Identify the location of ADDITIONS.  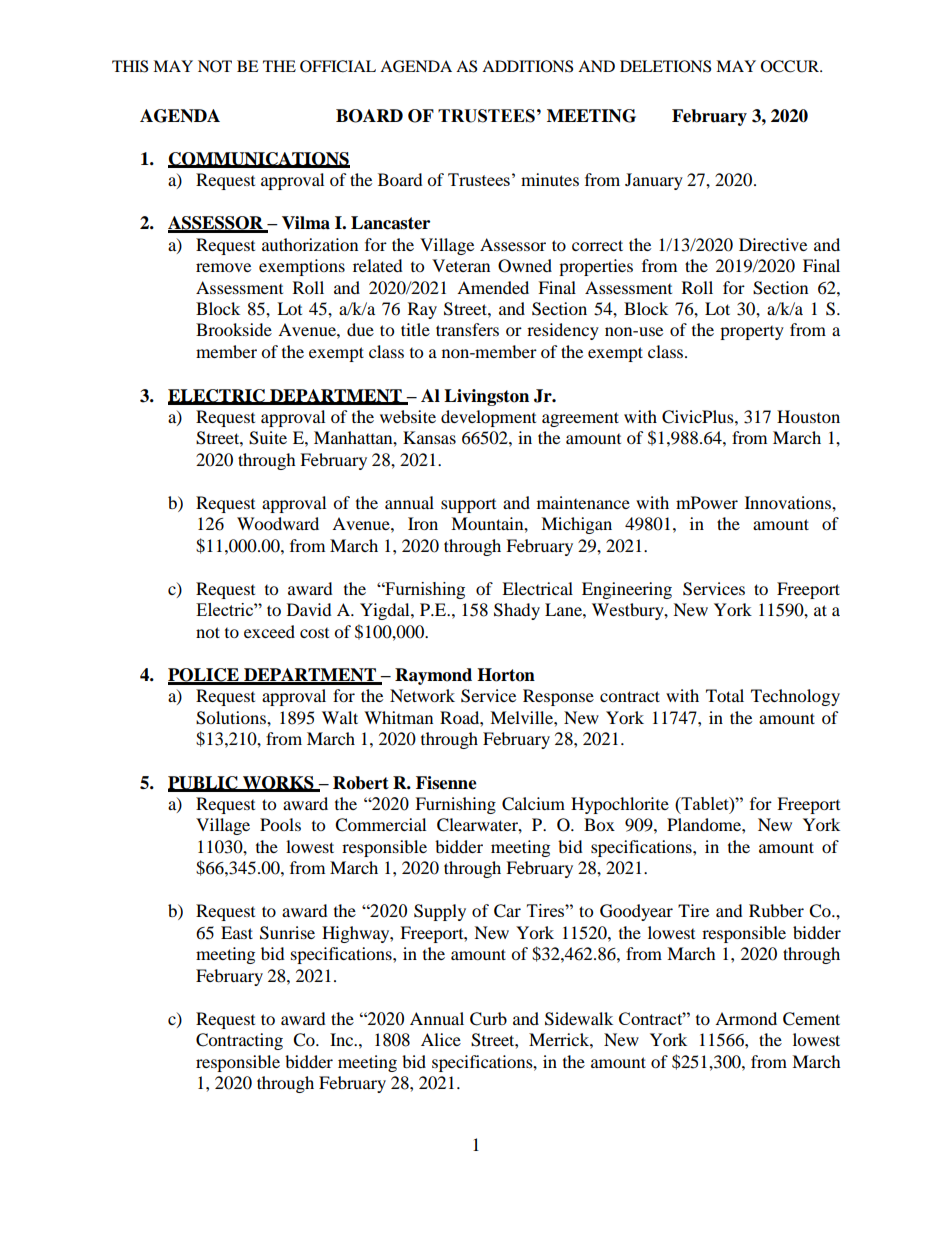
(527, 66).
